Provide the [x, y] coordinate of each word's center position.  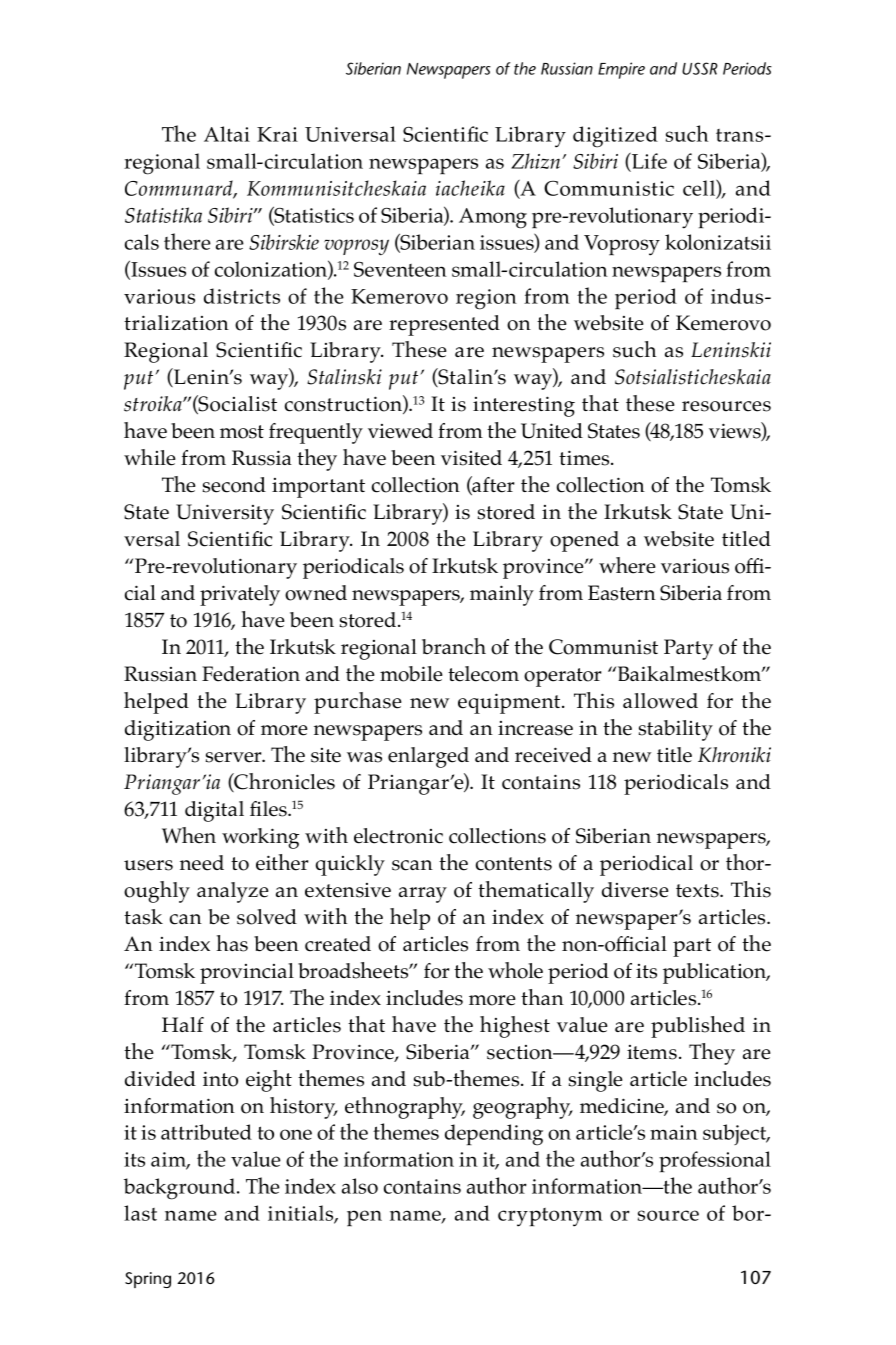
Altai [227, 134]
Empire [621, 70]
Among [493, 218]
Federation [251, 674]
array [423, 895]
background [181, 1189]
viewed [400, 431]
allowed [660, 701]
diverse [635, 890]
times [585, 458]
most [242, 432]
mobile [411, 674]
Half [183, 1024]
